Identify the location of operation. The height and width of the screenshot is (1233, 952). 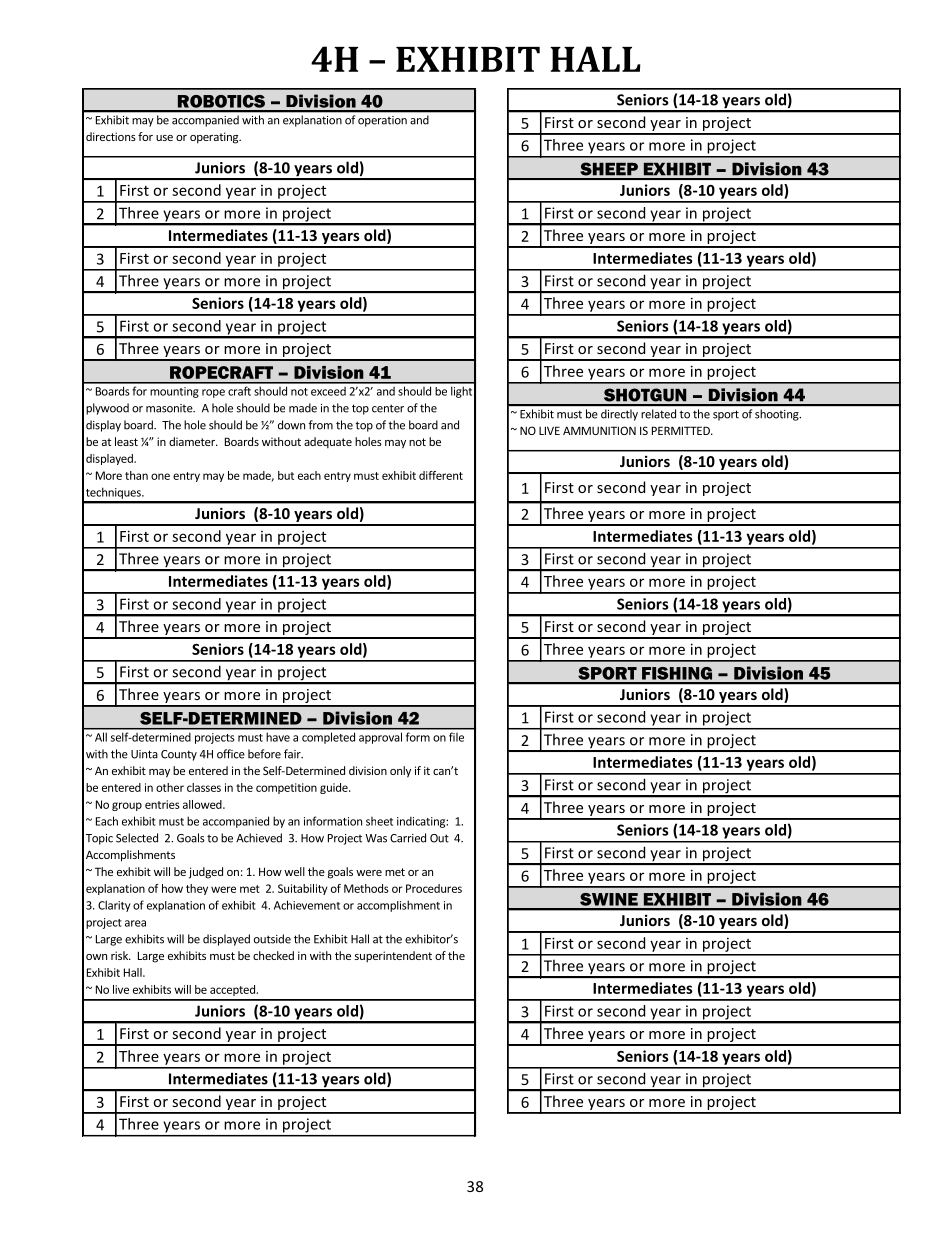
(382, 121).
